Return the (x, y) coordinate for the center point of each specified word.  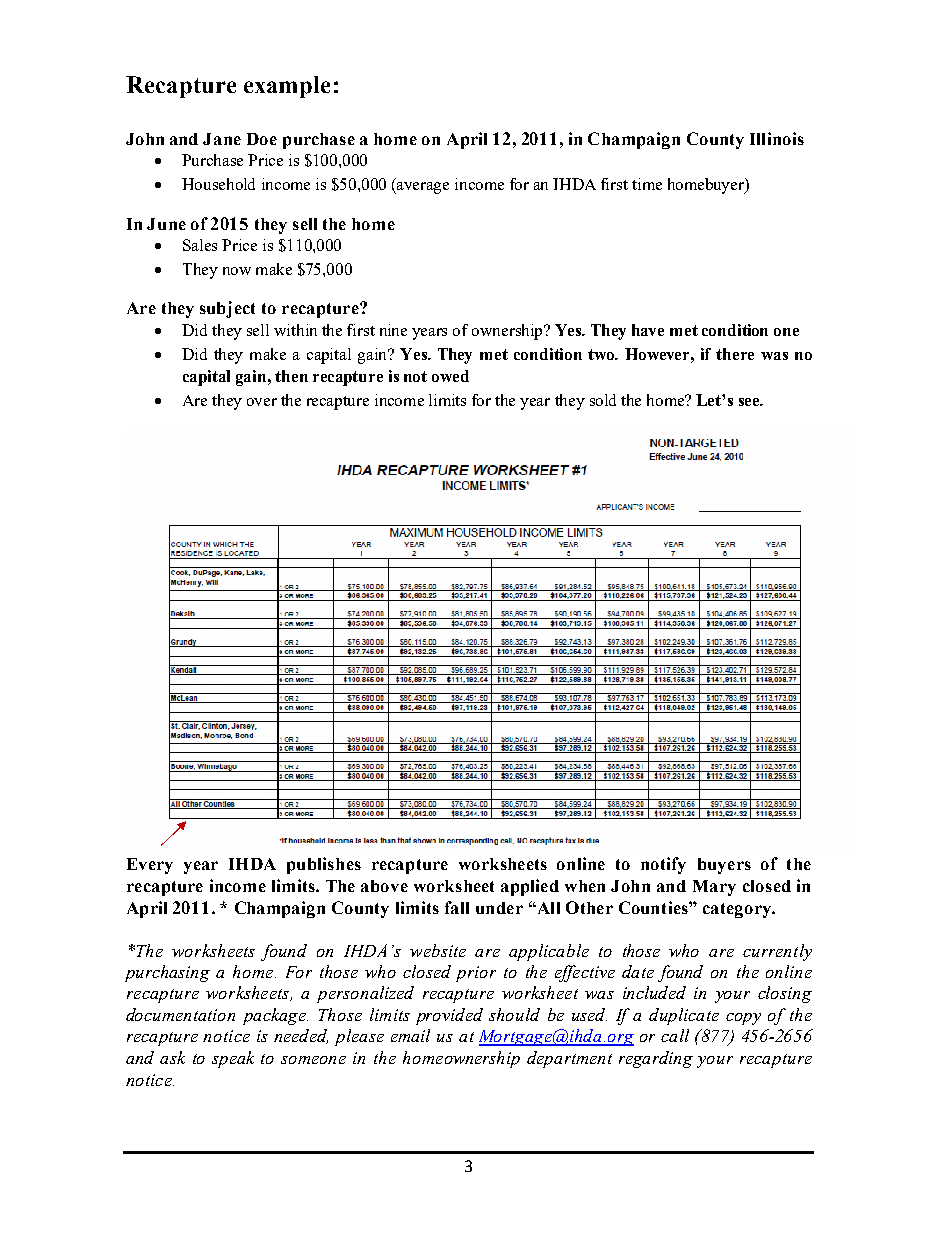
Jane (222, 139)
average (422, 188)
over (262, 402)
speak (233, 1059)
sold (603, 400)
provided (449, 1016)
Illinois (777, 138)
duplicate (684, 1016)
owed (450, 376)
